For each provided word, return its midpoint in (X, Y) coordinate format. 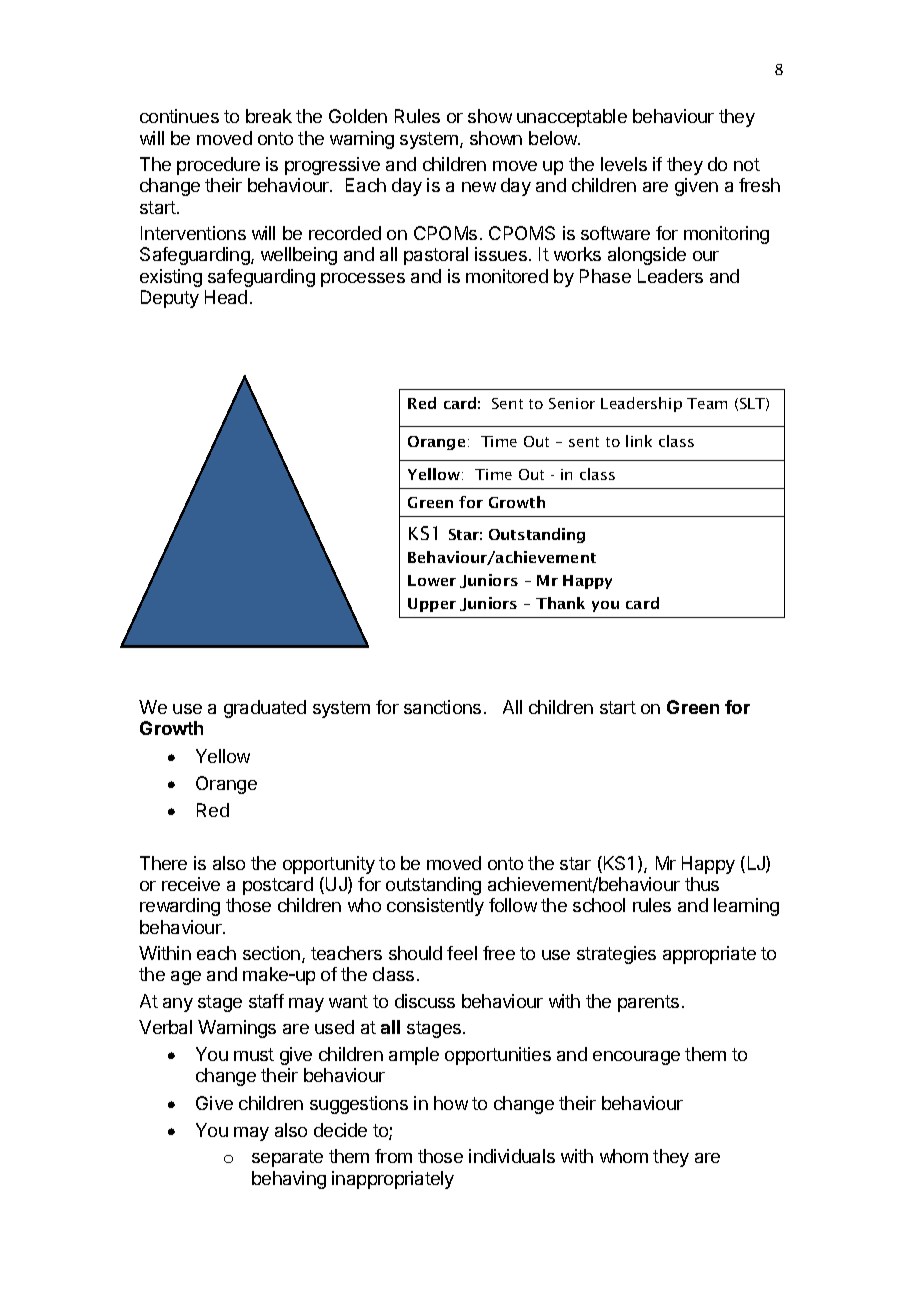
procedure (218, 166)
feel (462, 953)
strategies (616, 955)
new (479, 187)
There (163, 863)
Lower (432, 580)
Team (707, 403)
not (747, 164)
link (639, 441)
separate (287, 1158)
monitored (507, 276)
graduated (265, 709)
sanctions (442, 707)
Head (226, 297)
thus (702, 884)
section (271, 953)
